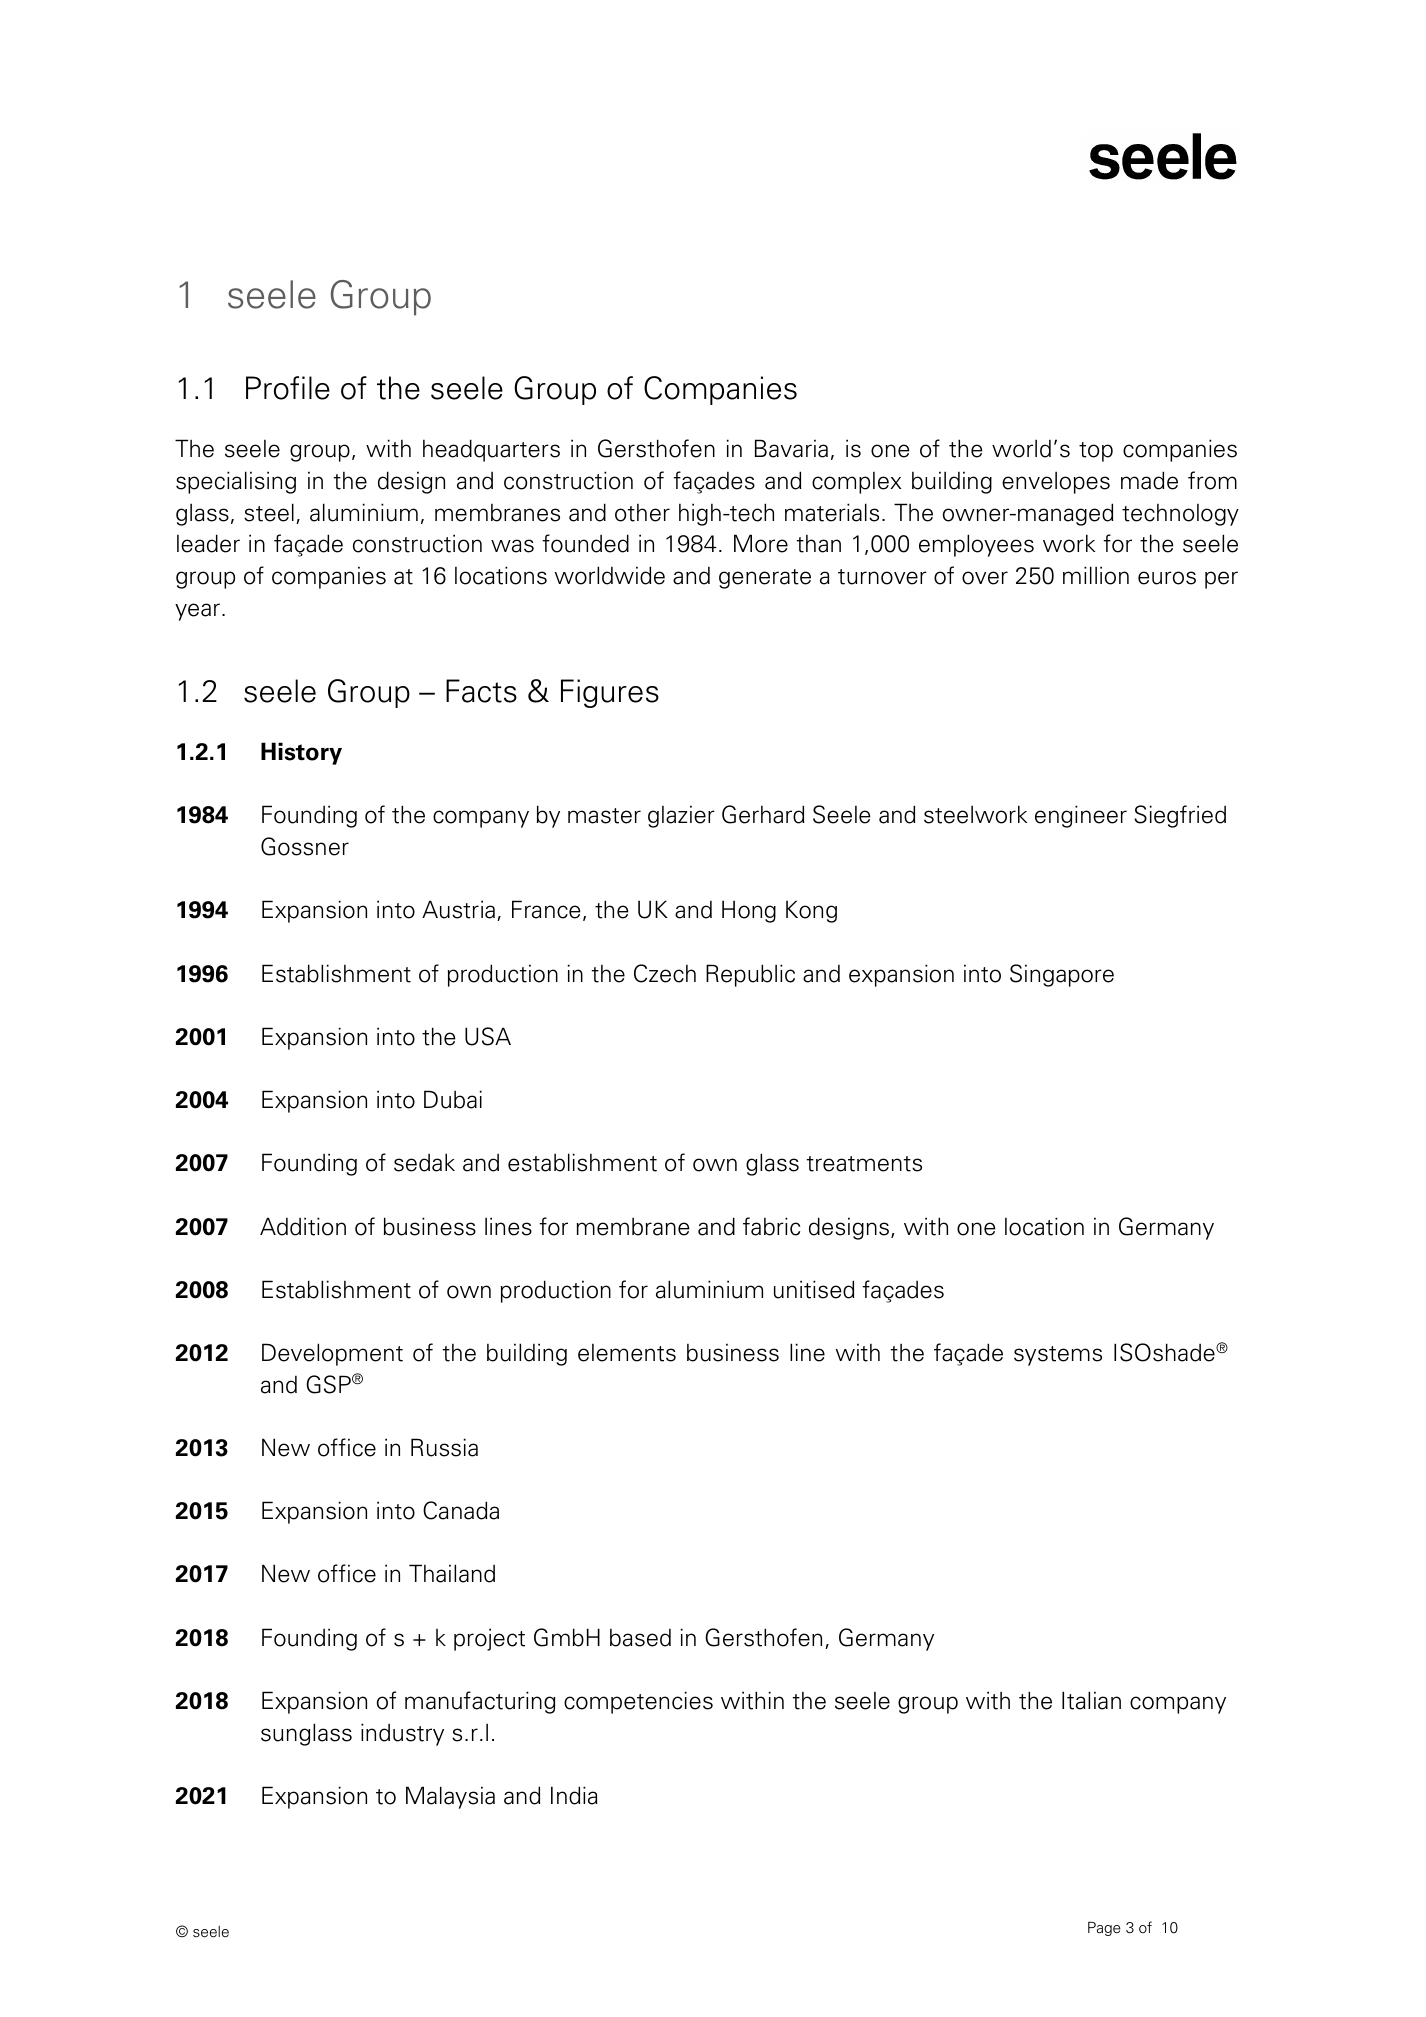  Describe the element at coordinates (791, 448) in the screenshot. I see `Bavaria` at that location.
